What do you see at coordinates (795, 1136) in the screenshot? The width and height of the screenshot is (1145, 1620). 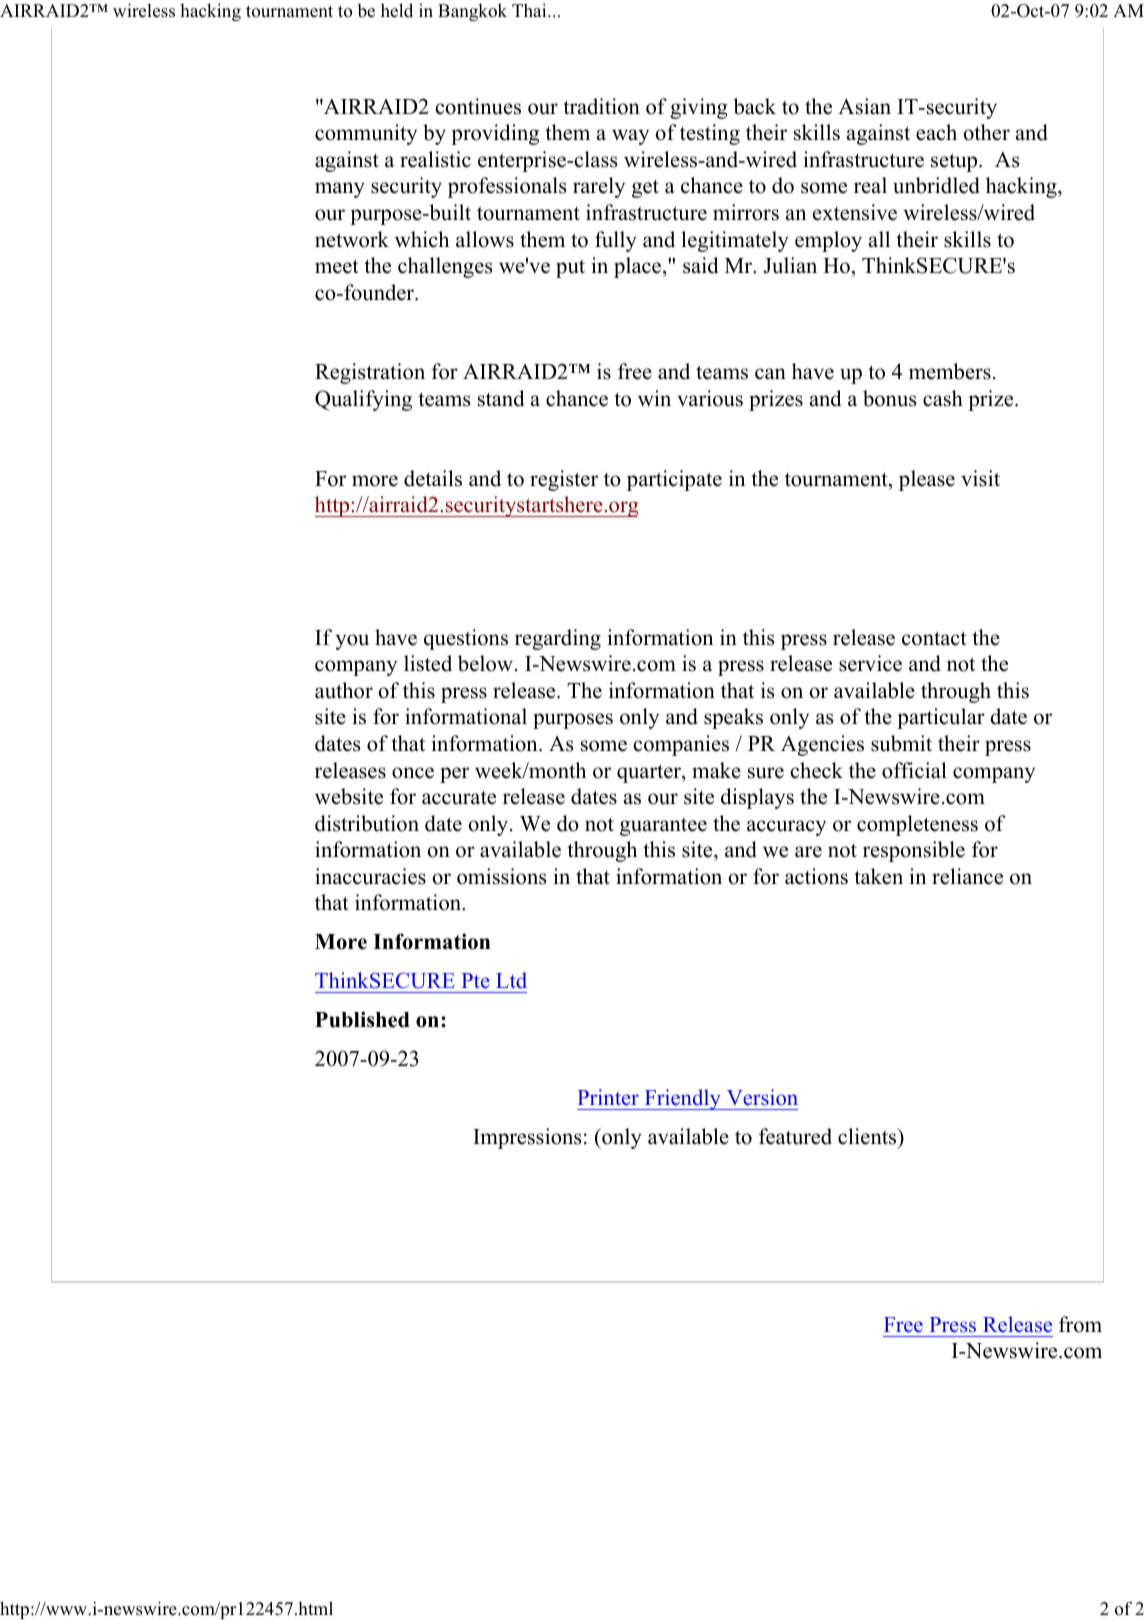 I see `featured` at bounding box center [795, 1136].
